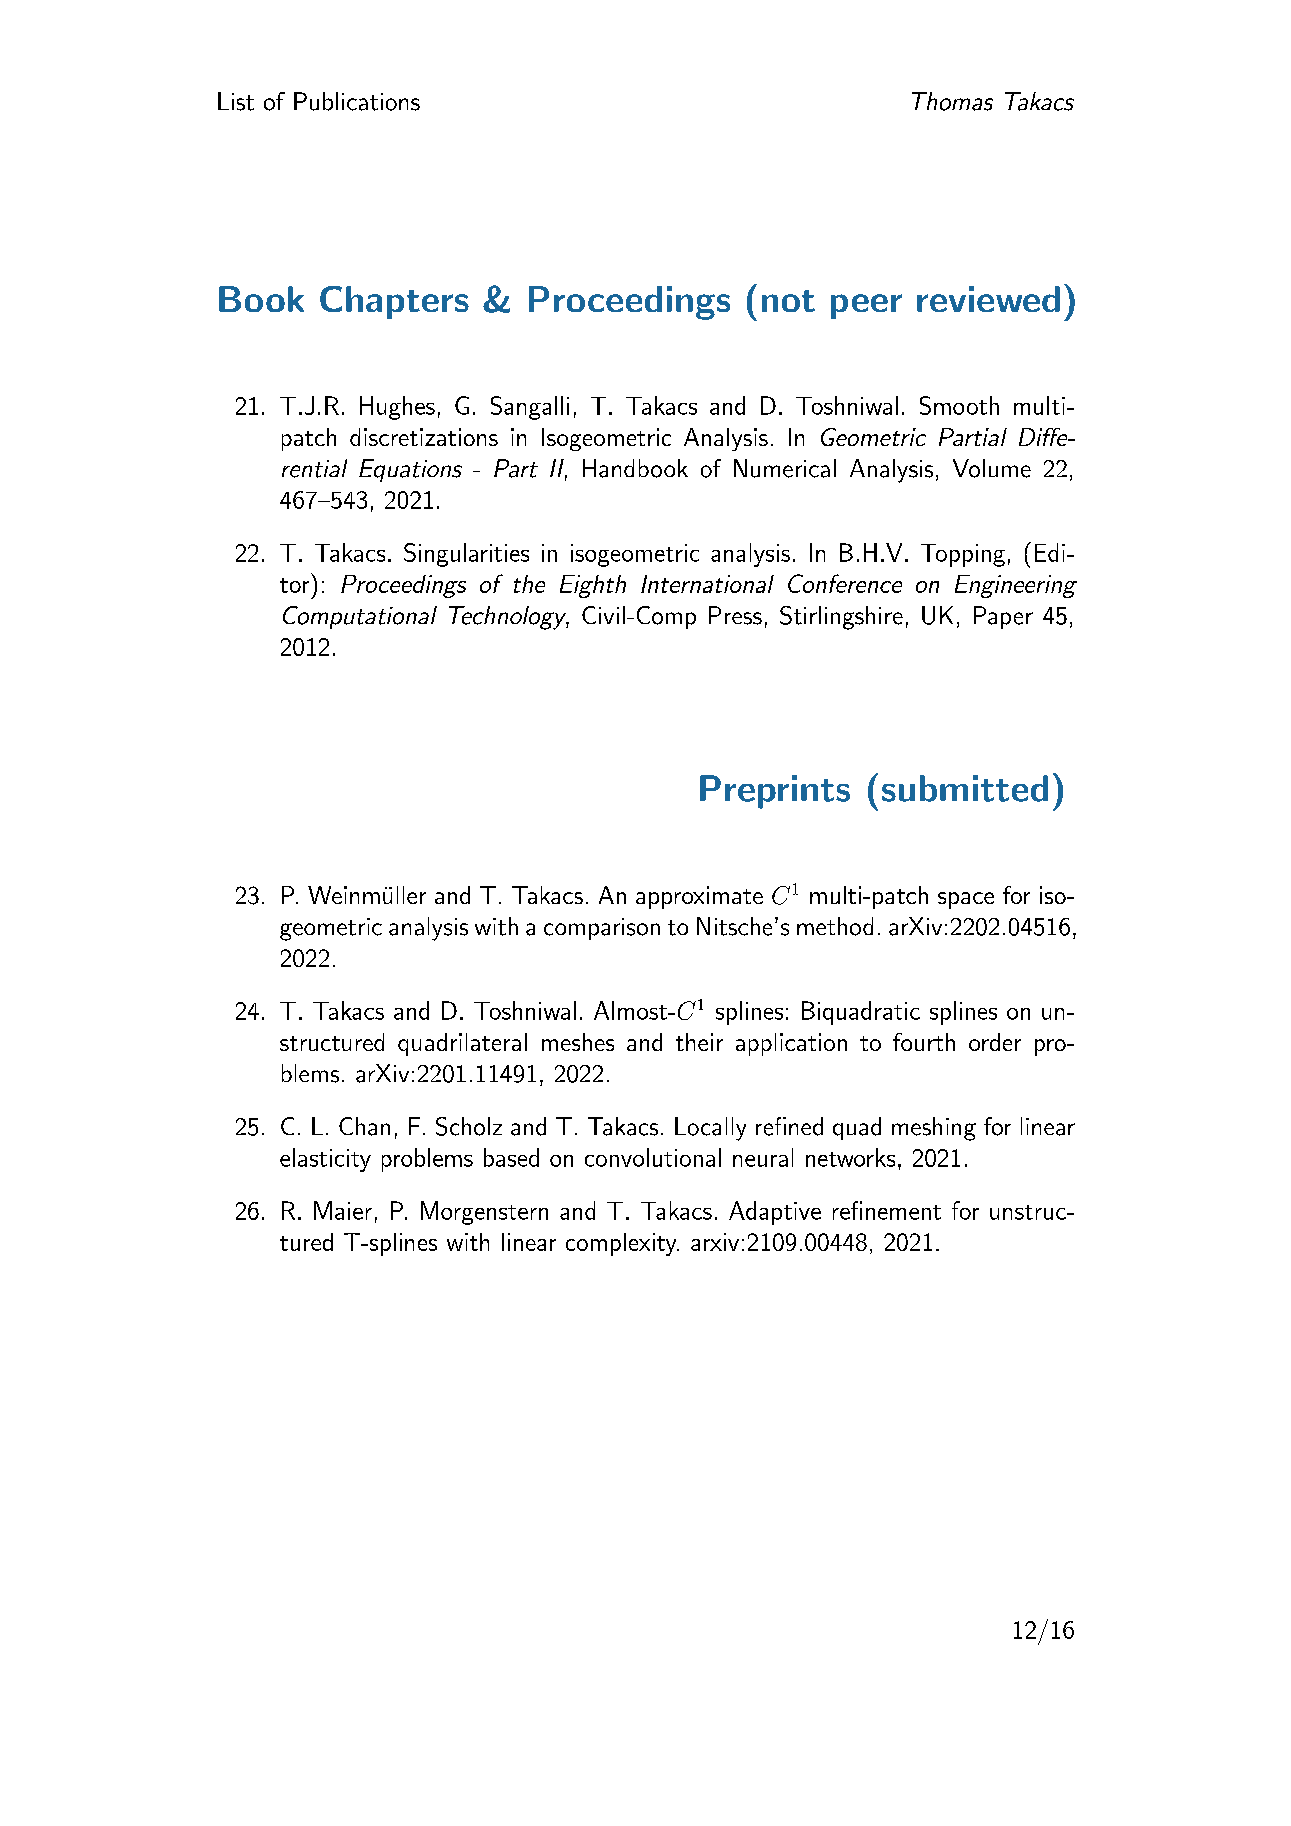  Describe the element at coordinates (788, 301) in the screenshot. I see `not` at that location.
